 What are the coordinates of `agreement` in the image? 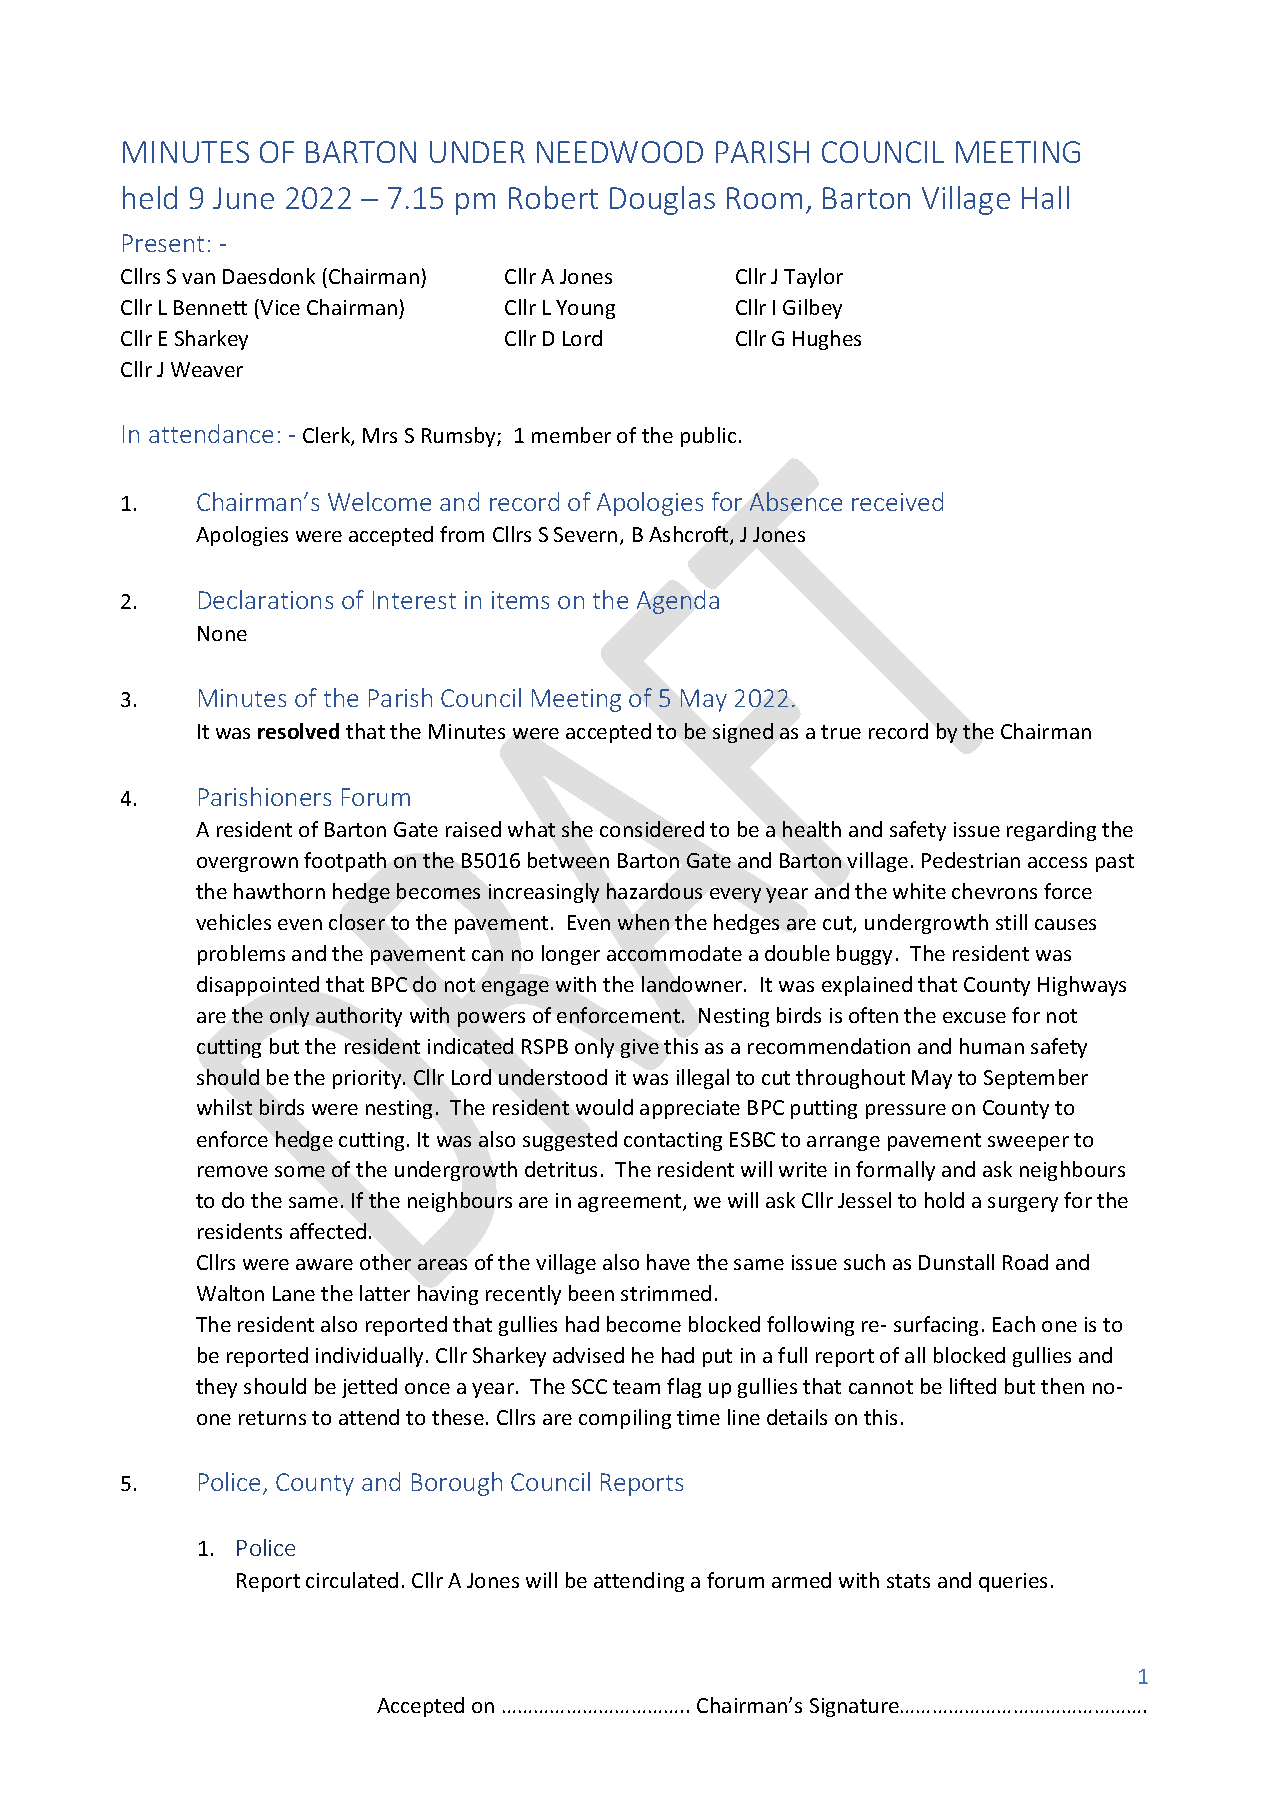 It's located at (631, 1203).
